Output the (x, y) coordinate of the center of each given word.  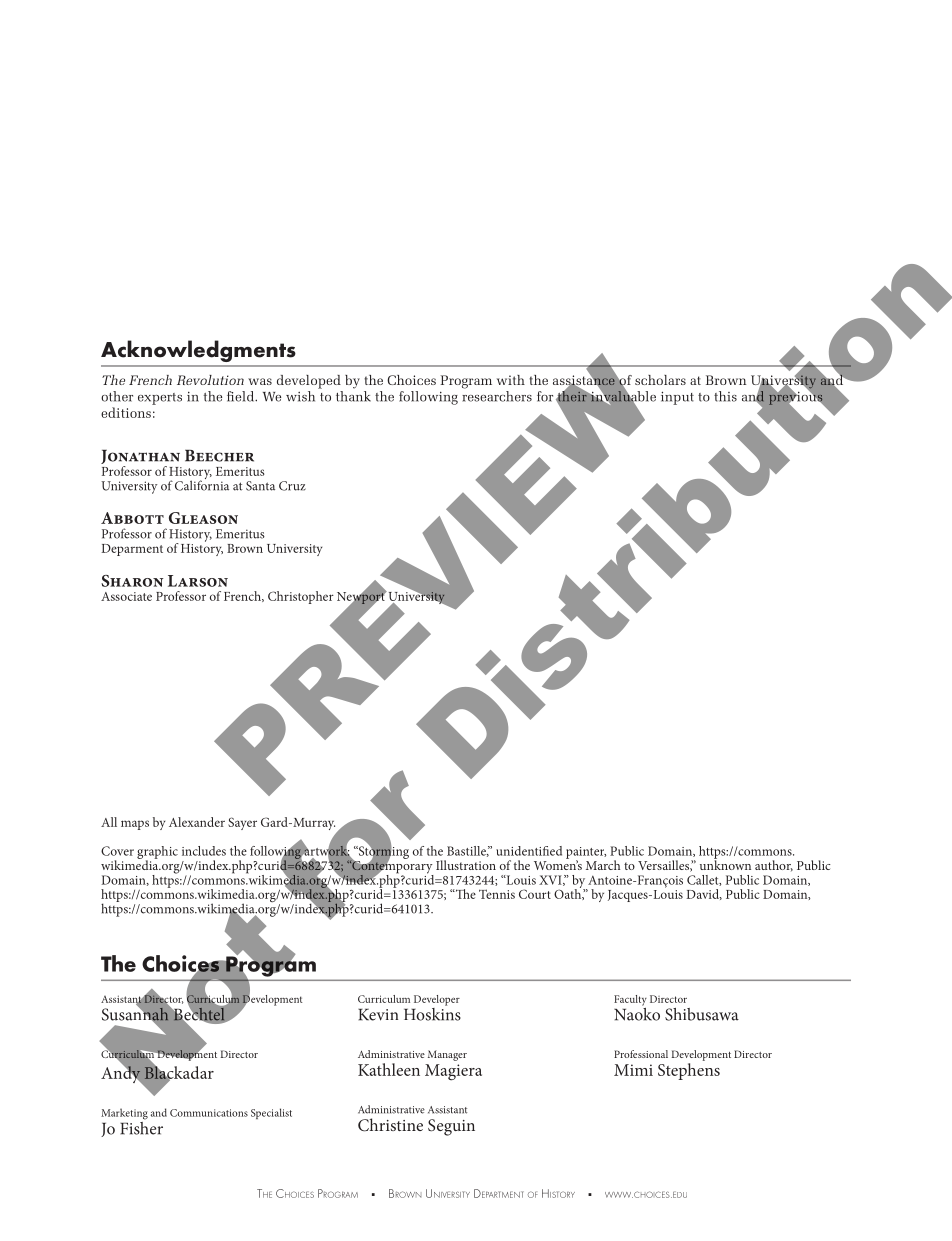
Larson (198, 581)
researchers (497, 396)
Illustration (466, 865)
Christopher (301, 597)
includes (204, 851)
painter (586, 854)
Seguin (451, 1127)
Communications (209, 1113)
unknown (725, 864)
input (677, 398)
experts (160, 399)
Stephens (689, 1071)
